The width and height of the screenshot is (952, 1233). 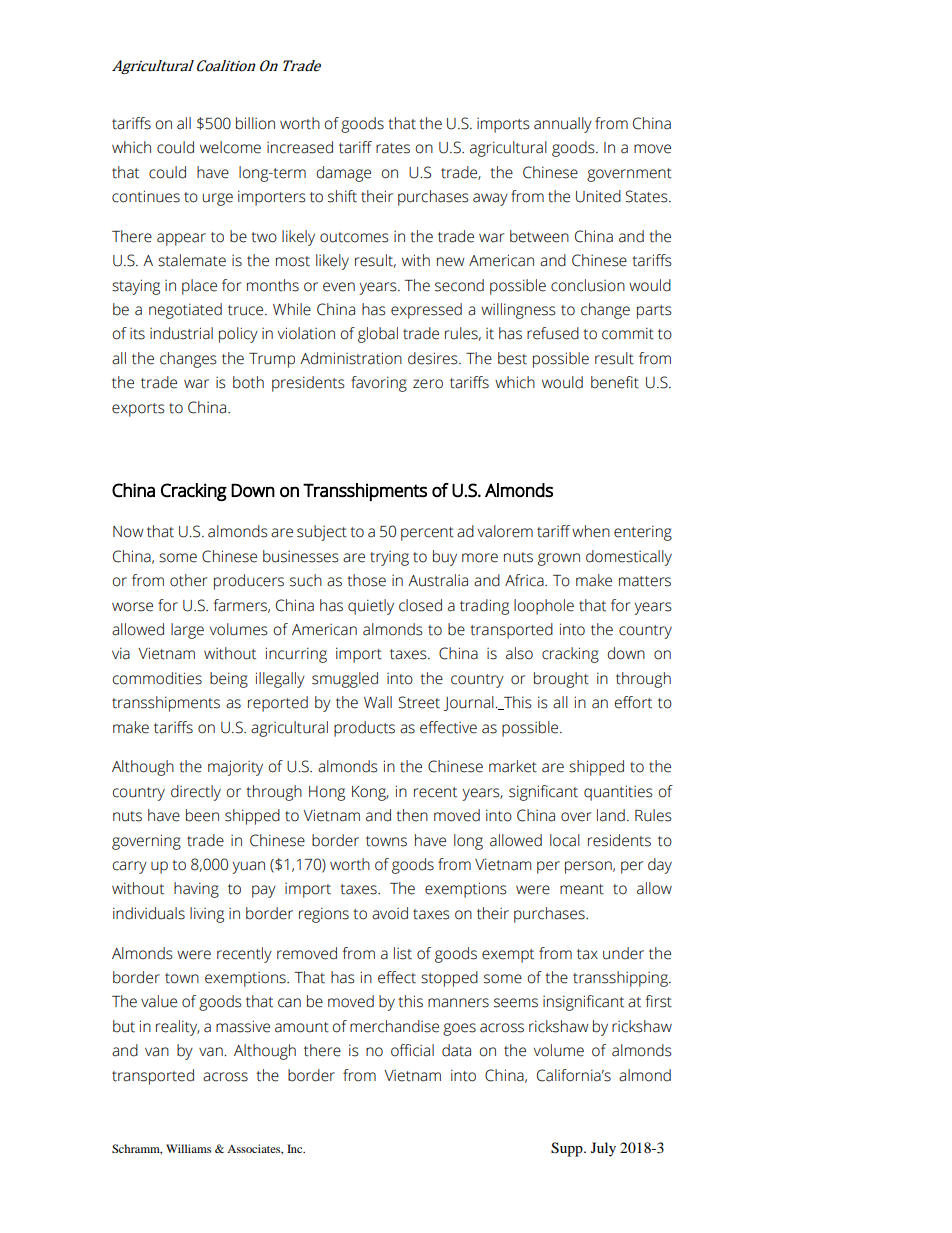 I want to click on Williams, so click(x=188, y=1148).
